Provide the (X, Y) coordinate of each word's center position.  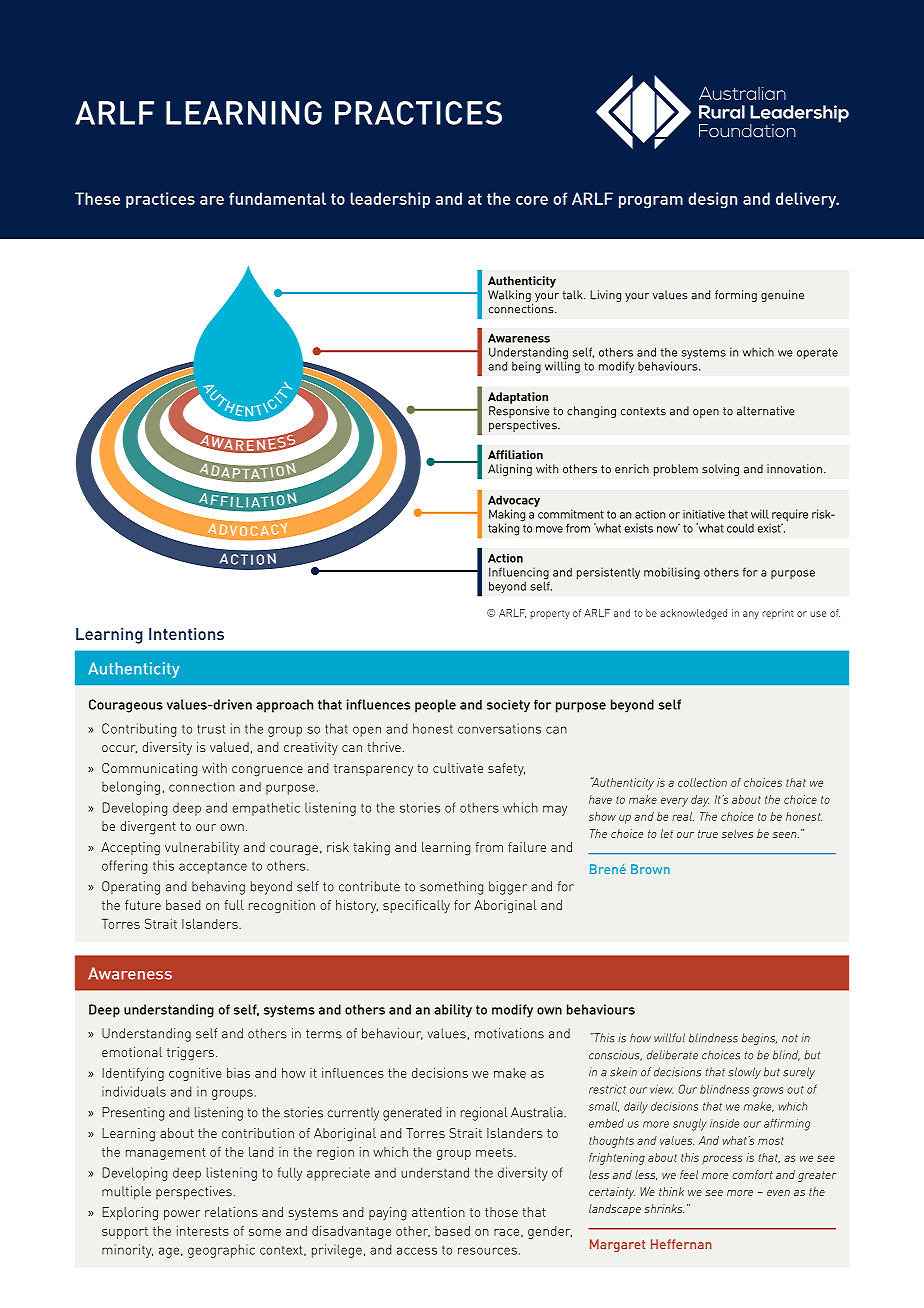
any (751, 615)
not (790, 1038)
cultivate (458, 768)
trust (211, 729)
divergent (148, 828)
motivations (509, 1033)
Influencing (519, 574)
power (182, 1215)
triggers (190, 1054)
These (97, 198)
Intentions (186, 634)
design (712, 200)
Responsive (519, 412)
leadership (390, 200)
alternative (766, 411)
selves (737, 833)
